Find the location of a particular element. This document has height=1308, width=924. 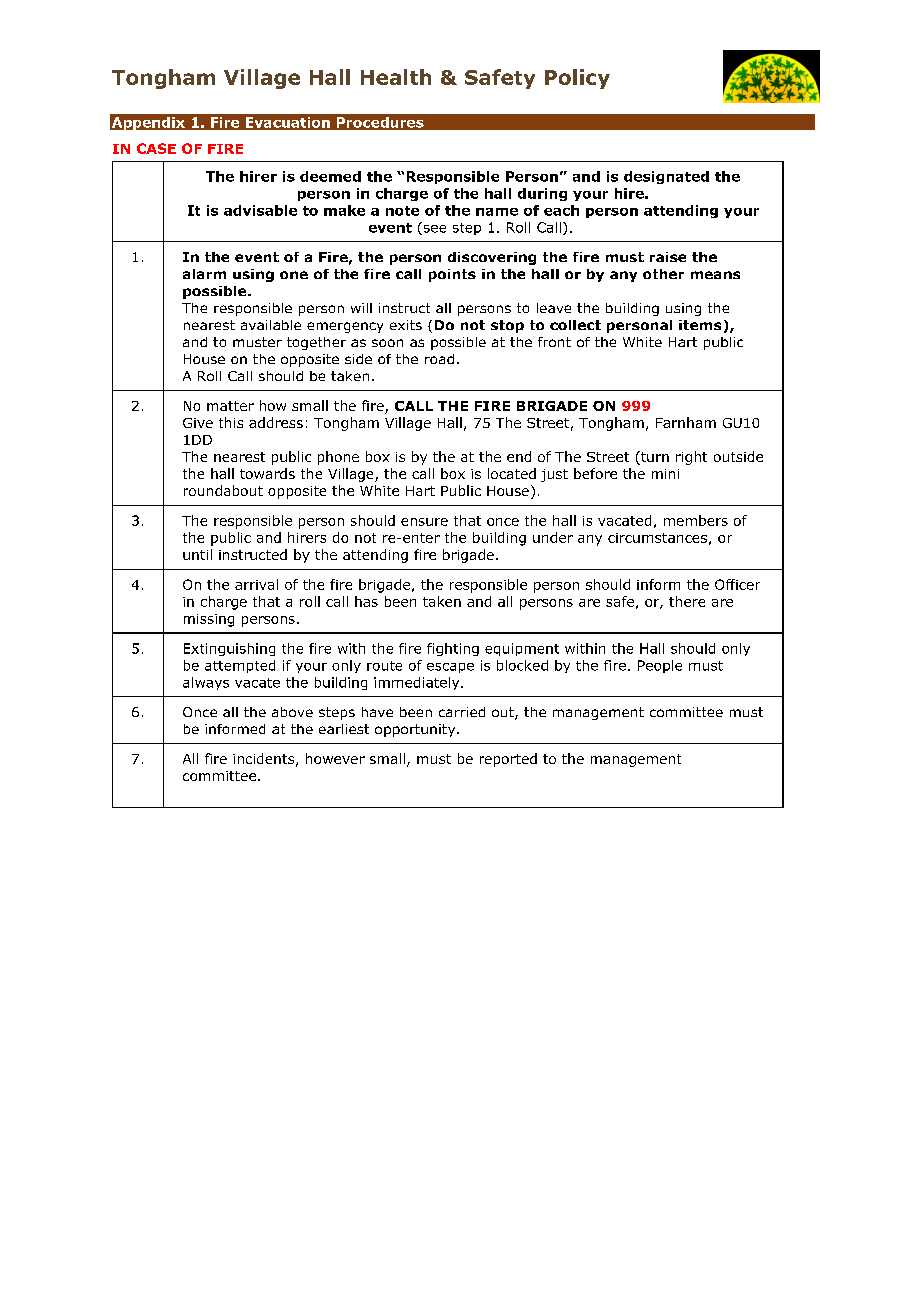

circumstances is located at coordinates (657, 538).
